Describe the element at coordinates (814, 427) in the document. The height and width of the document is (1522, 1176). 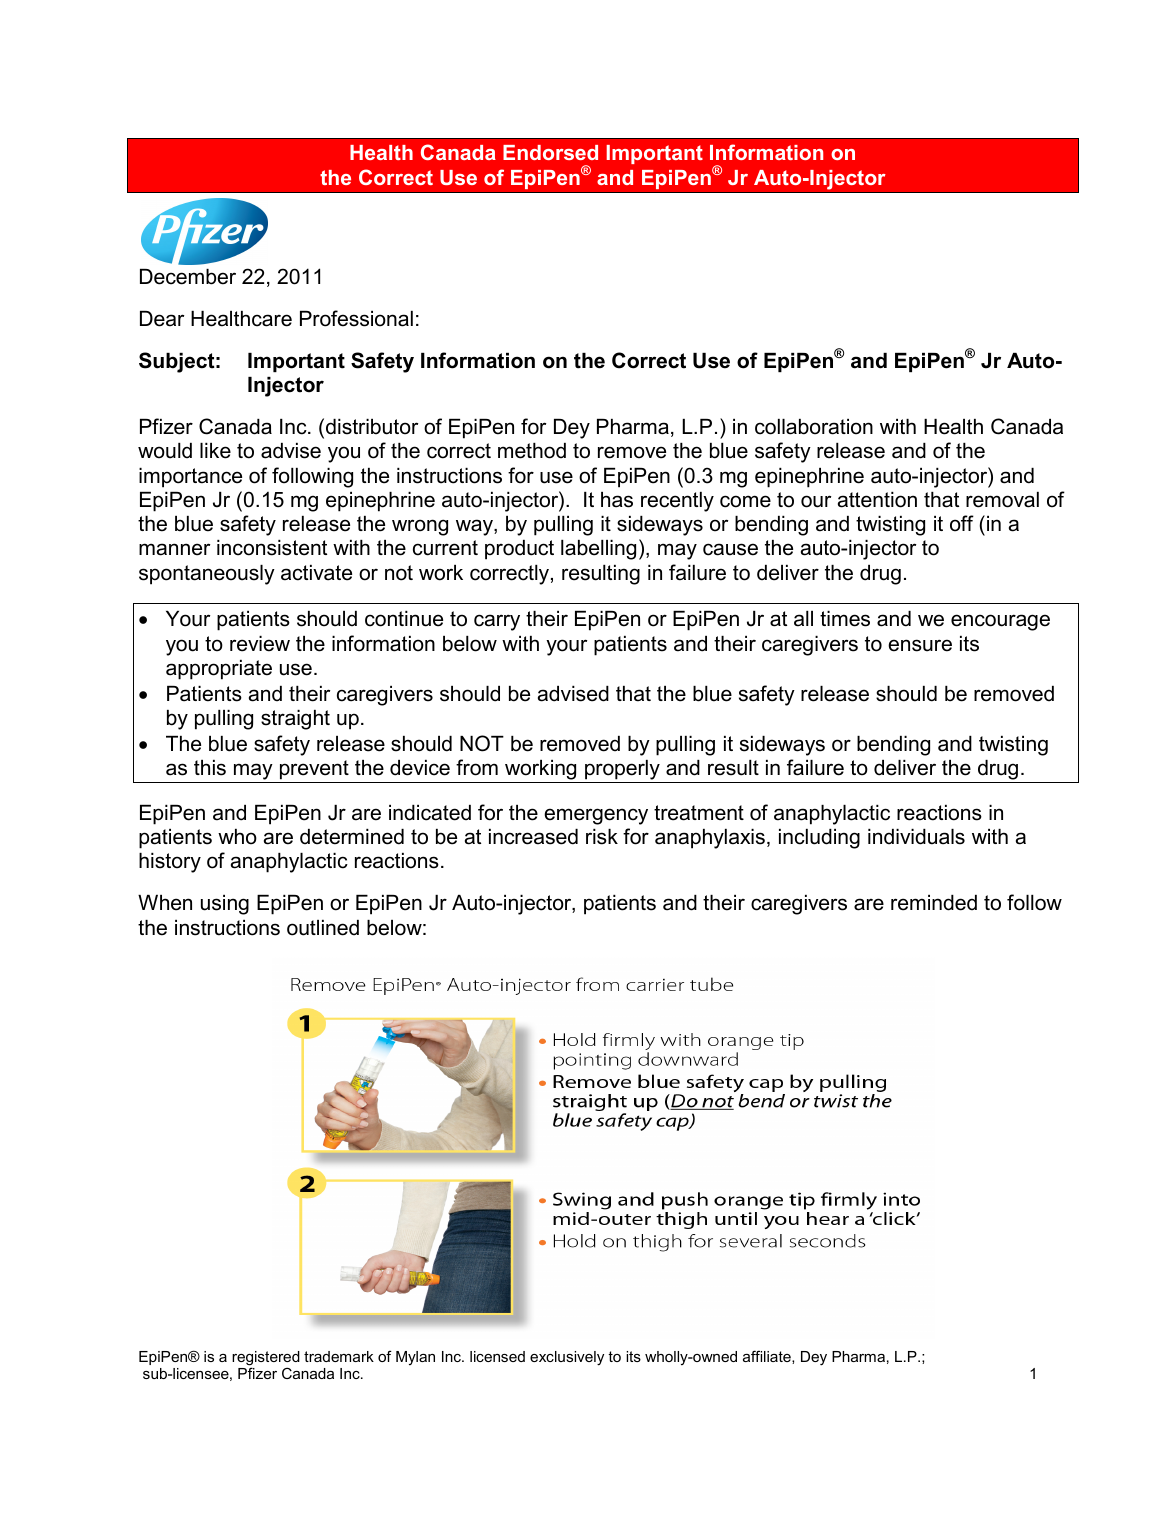
I see `collaboration` at that location.
